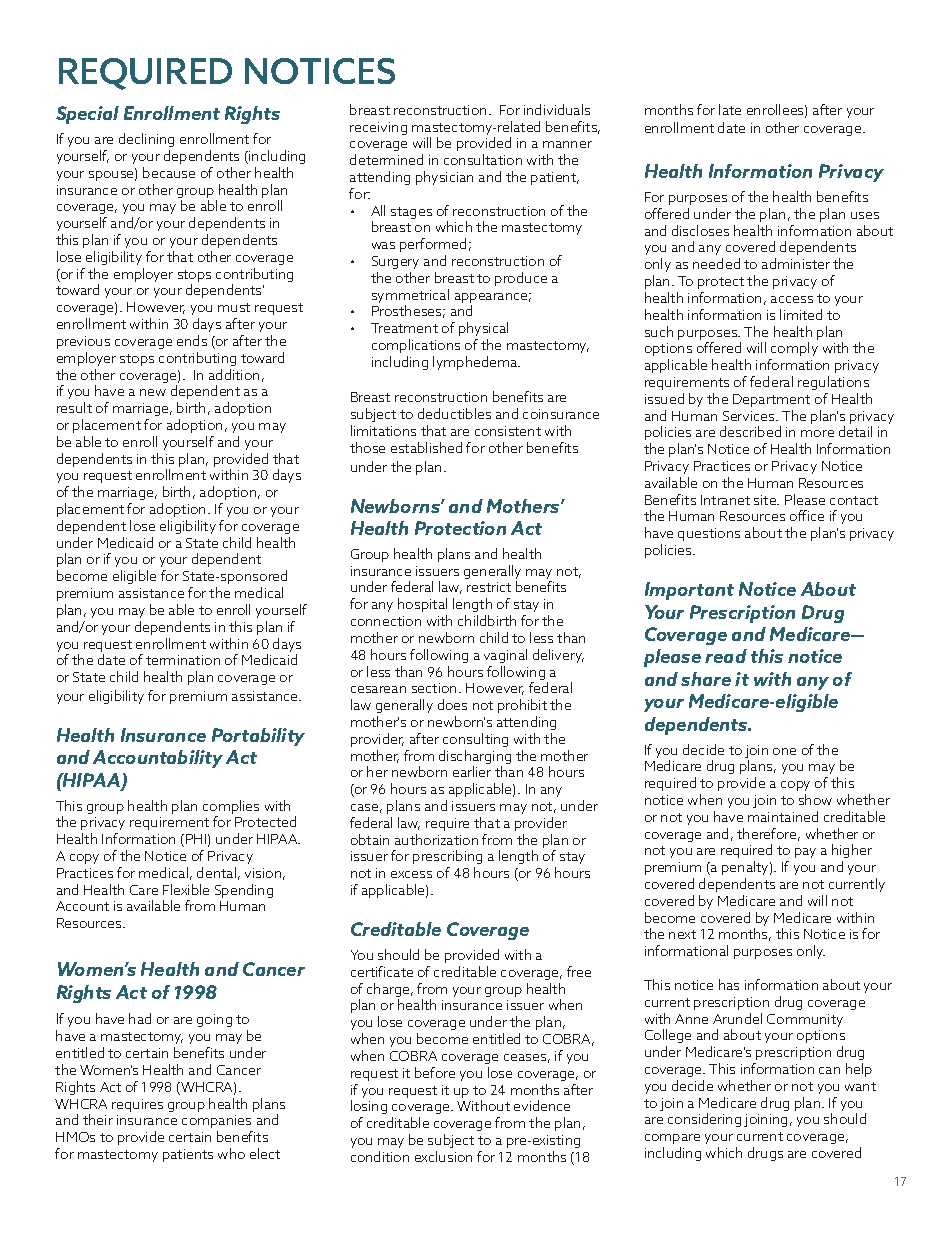  What do you see at coordinates (447, 859) in the screenshot?
I see `prescribing` at bounding box center [447, 859].
